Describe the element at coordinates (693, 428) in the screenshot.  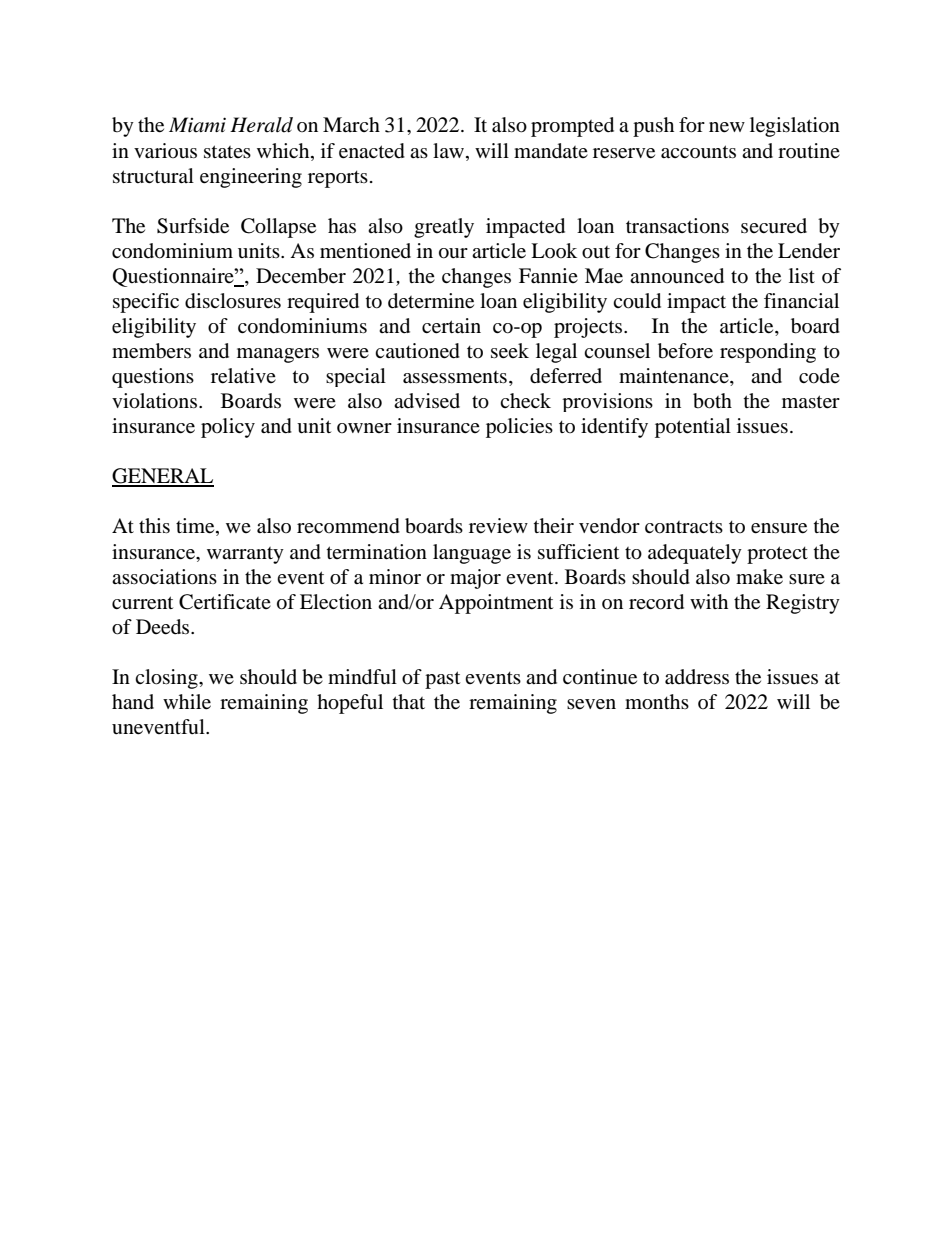
I see `potential` at that location.
